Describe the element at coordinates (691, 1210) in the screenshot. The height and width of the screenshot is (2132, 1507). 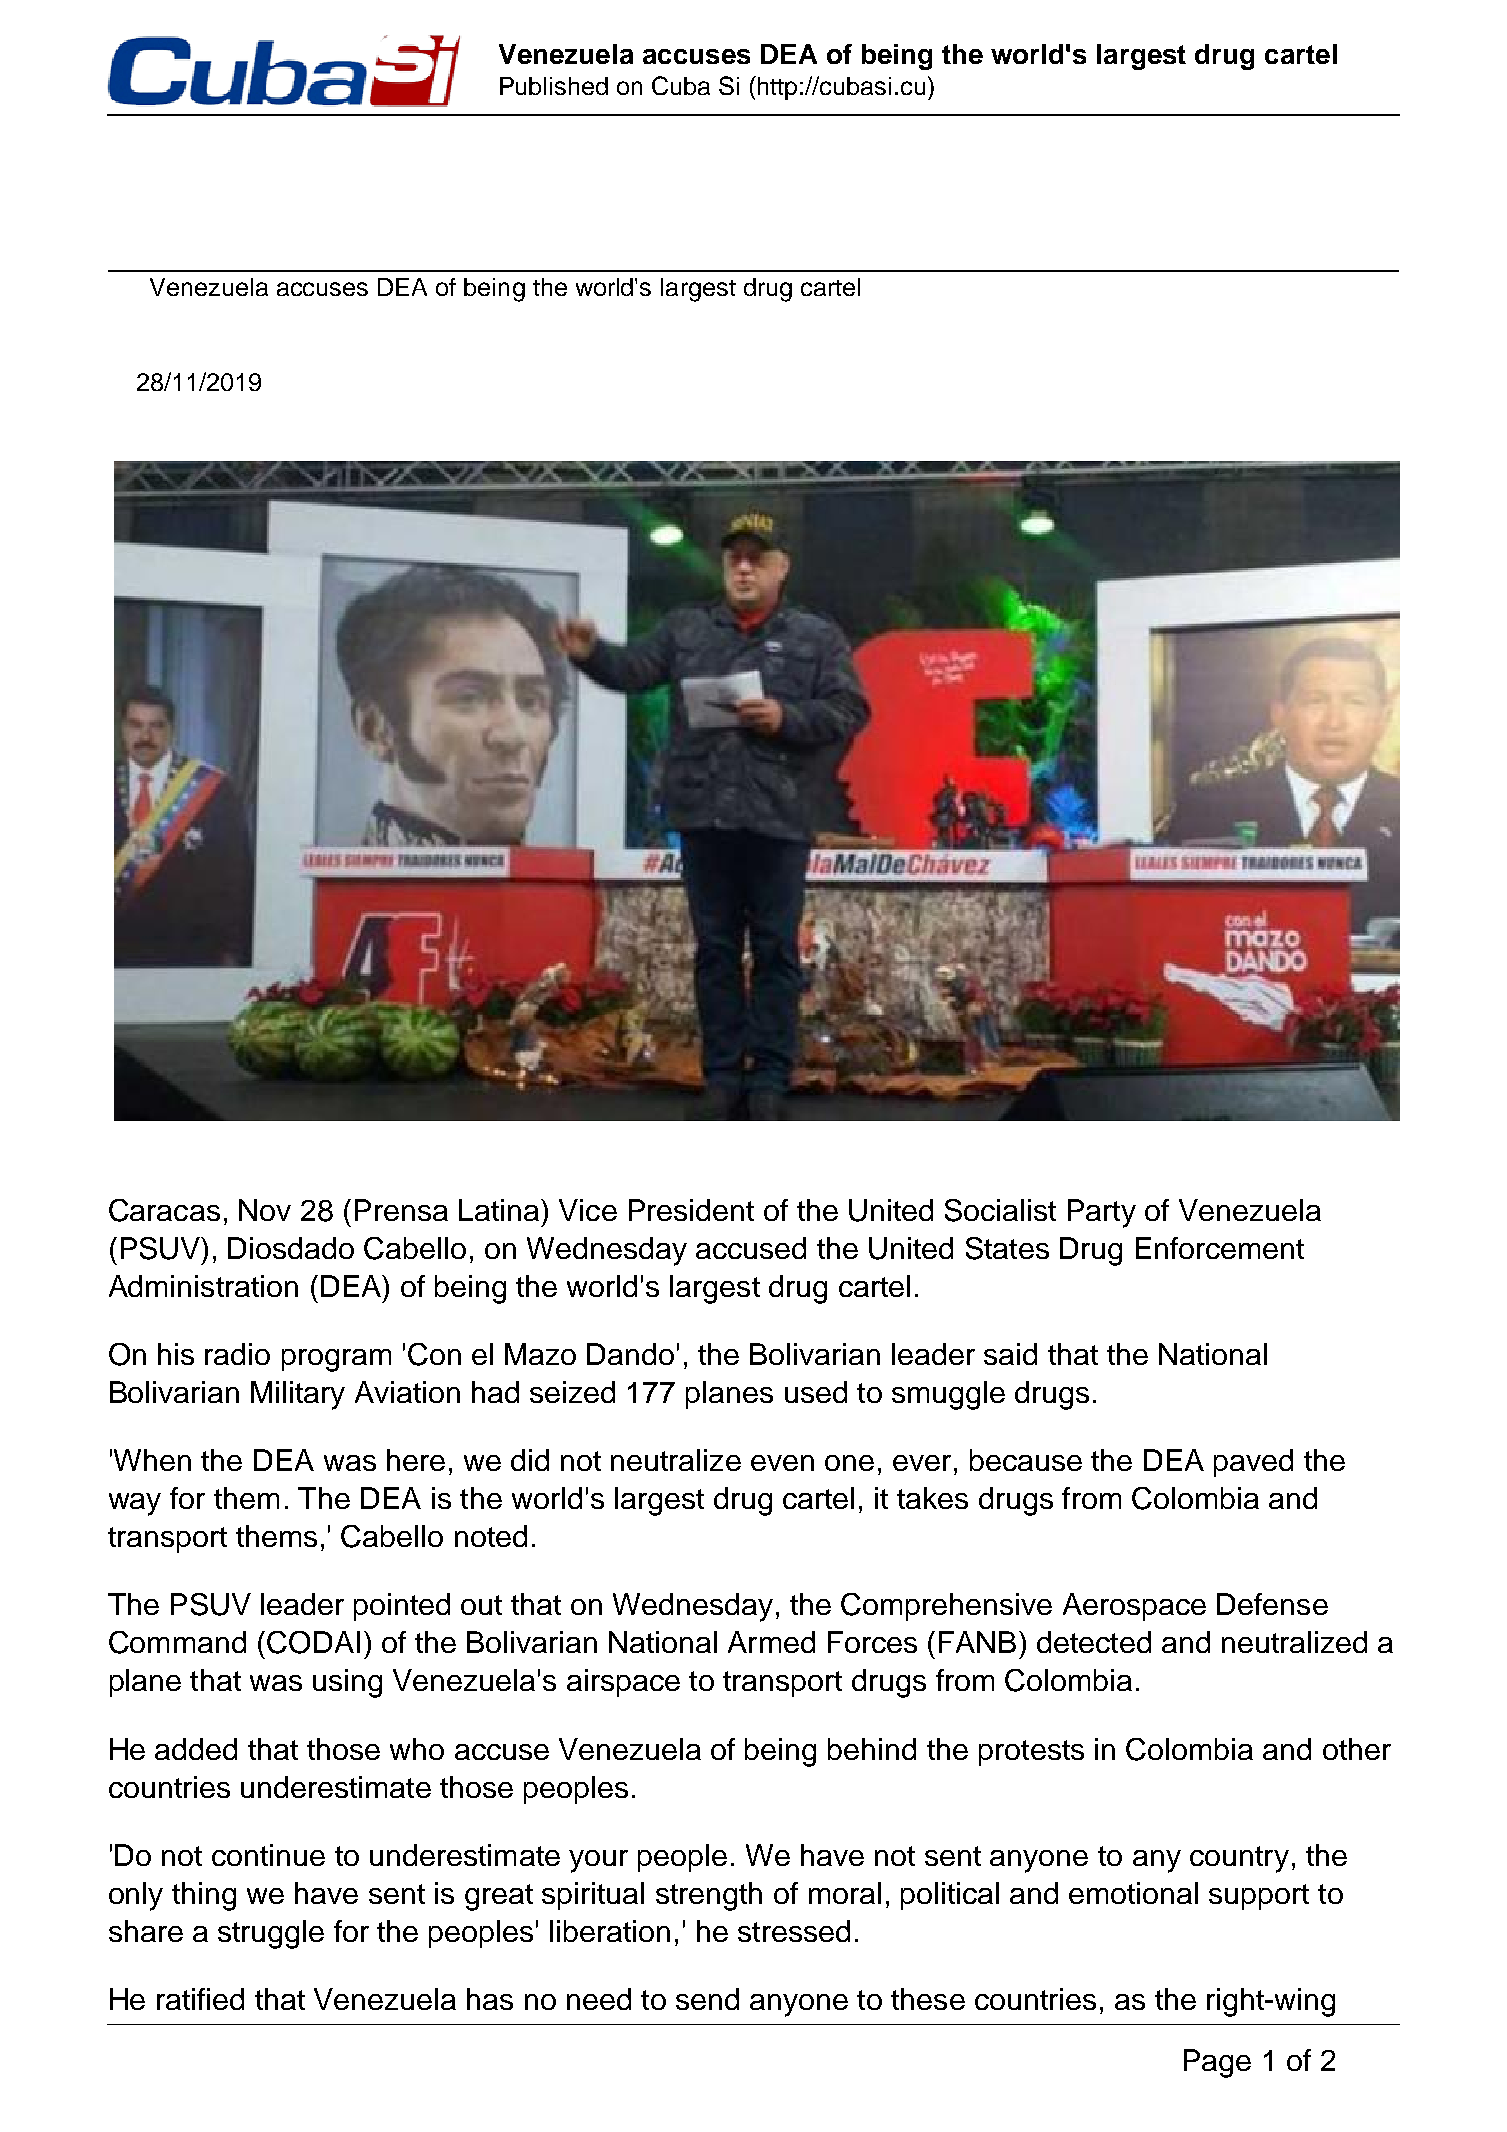
I see `President` at that location.
